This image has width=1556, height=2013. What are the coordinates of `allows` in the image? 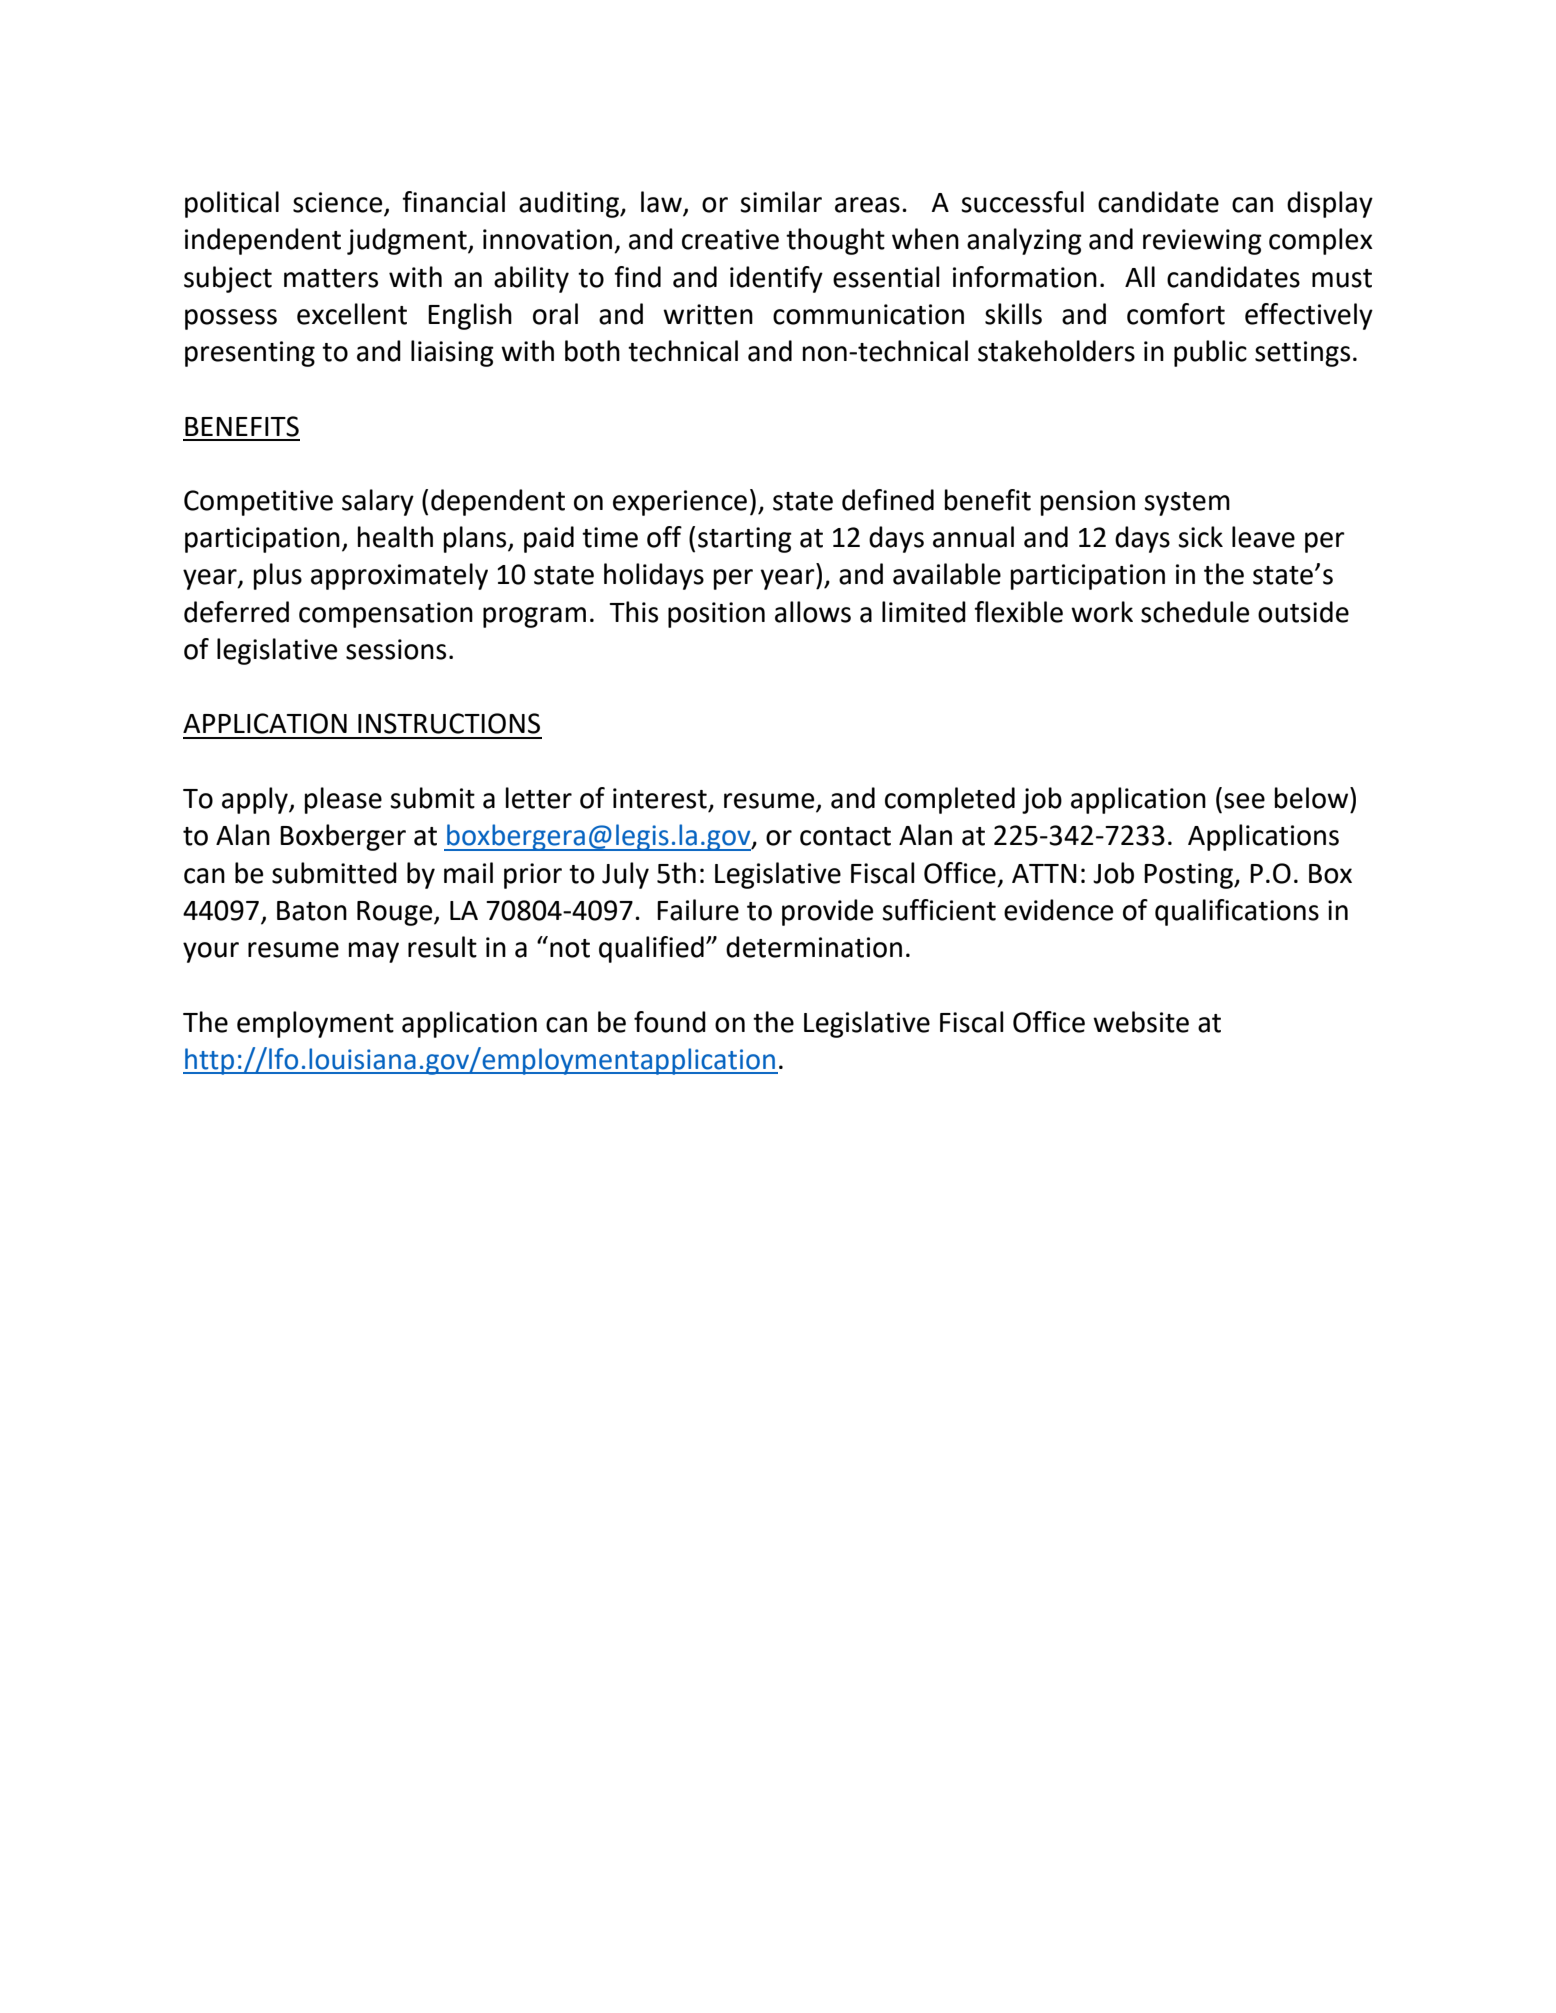 It's located at (813, 612).
